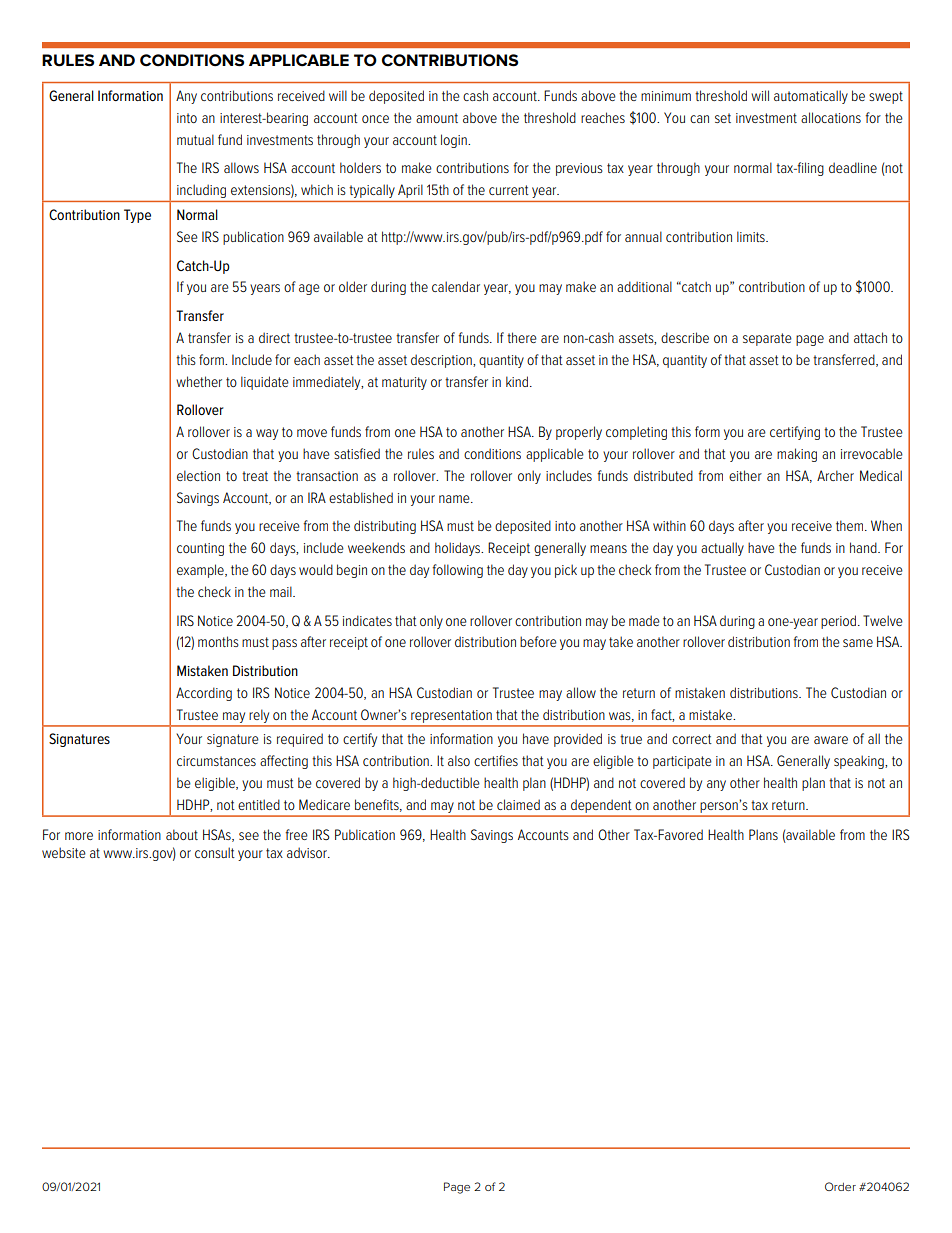 The image size is (952, 1233). Describe the element at coordinates (840, 622) in the document. I see `period` at that location.
